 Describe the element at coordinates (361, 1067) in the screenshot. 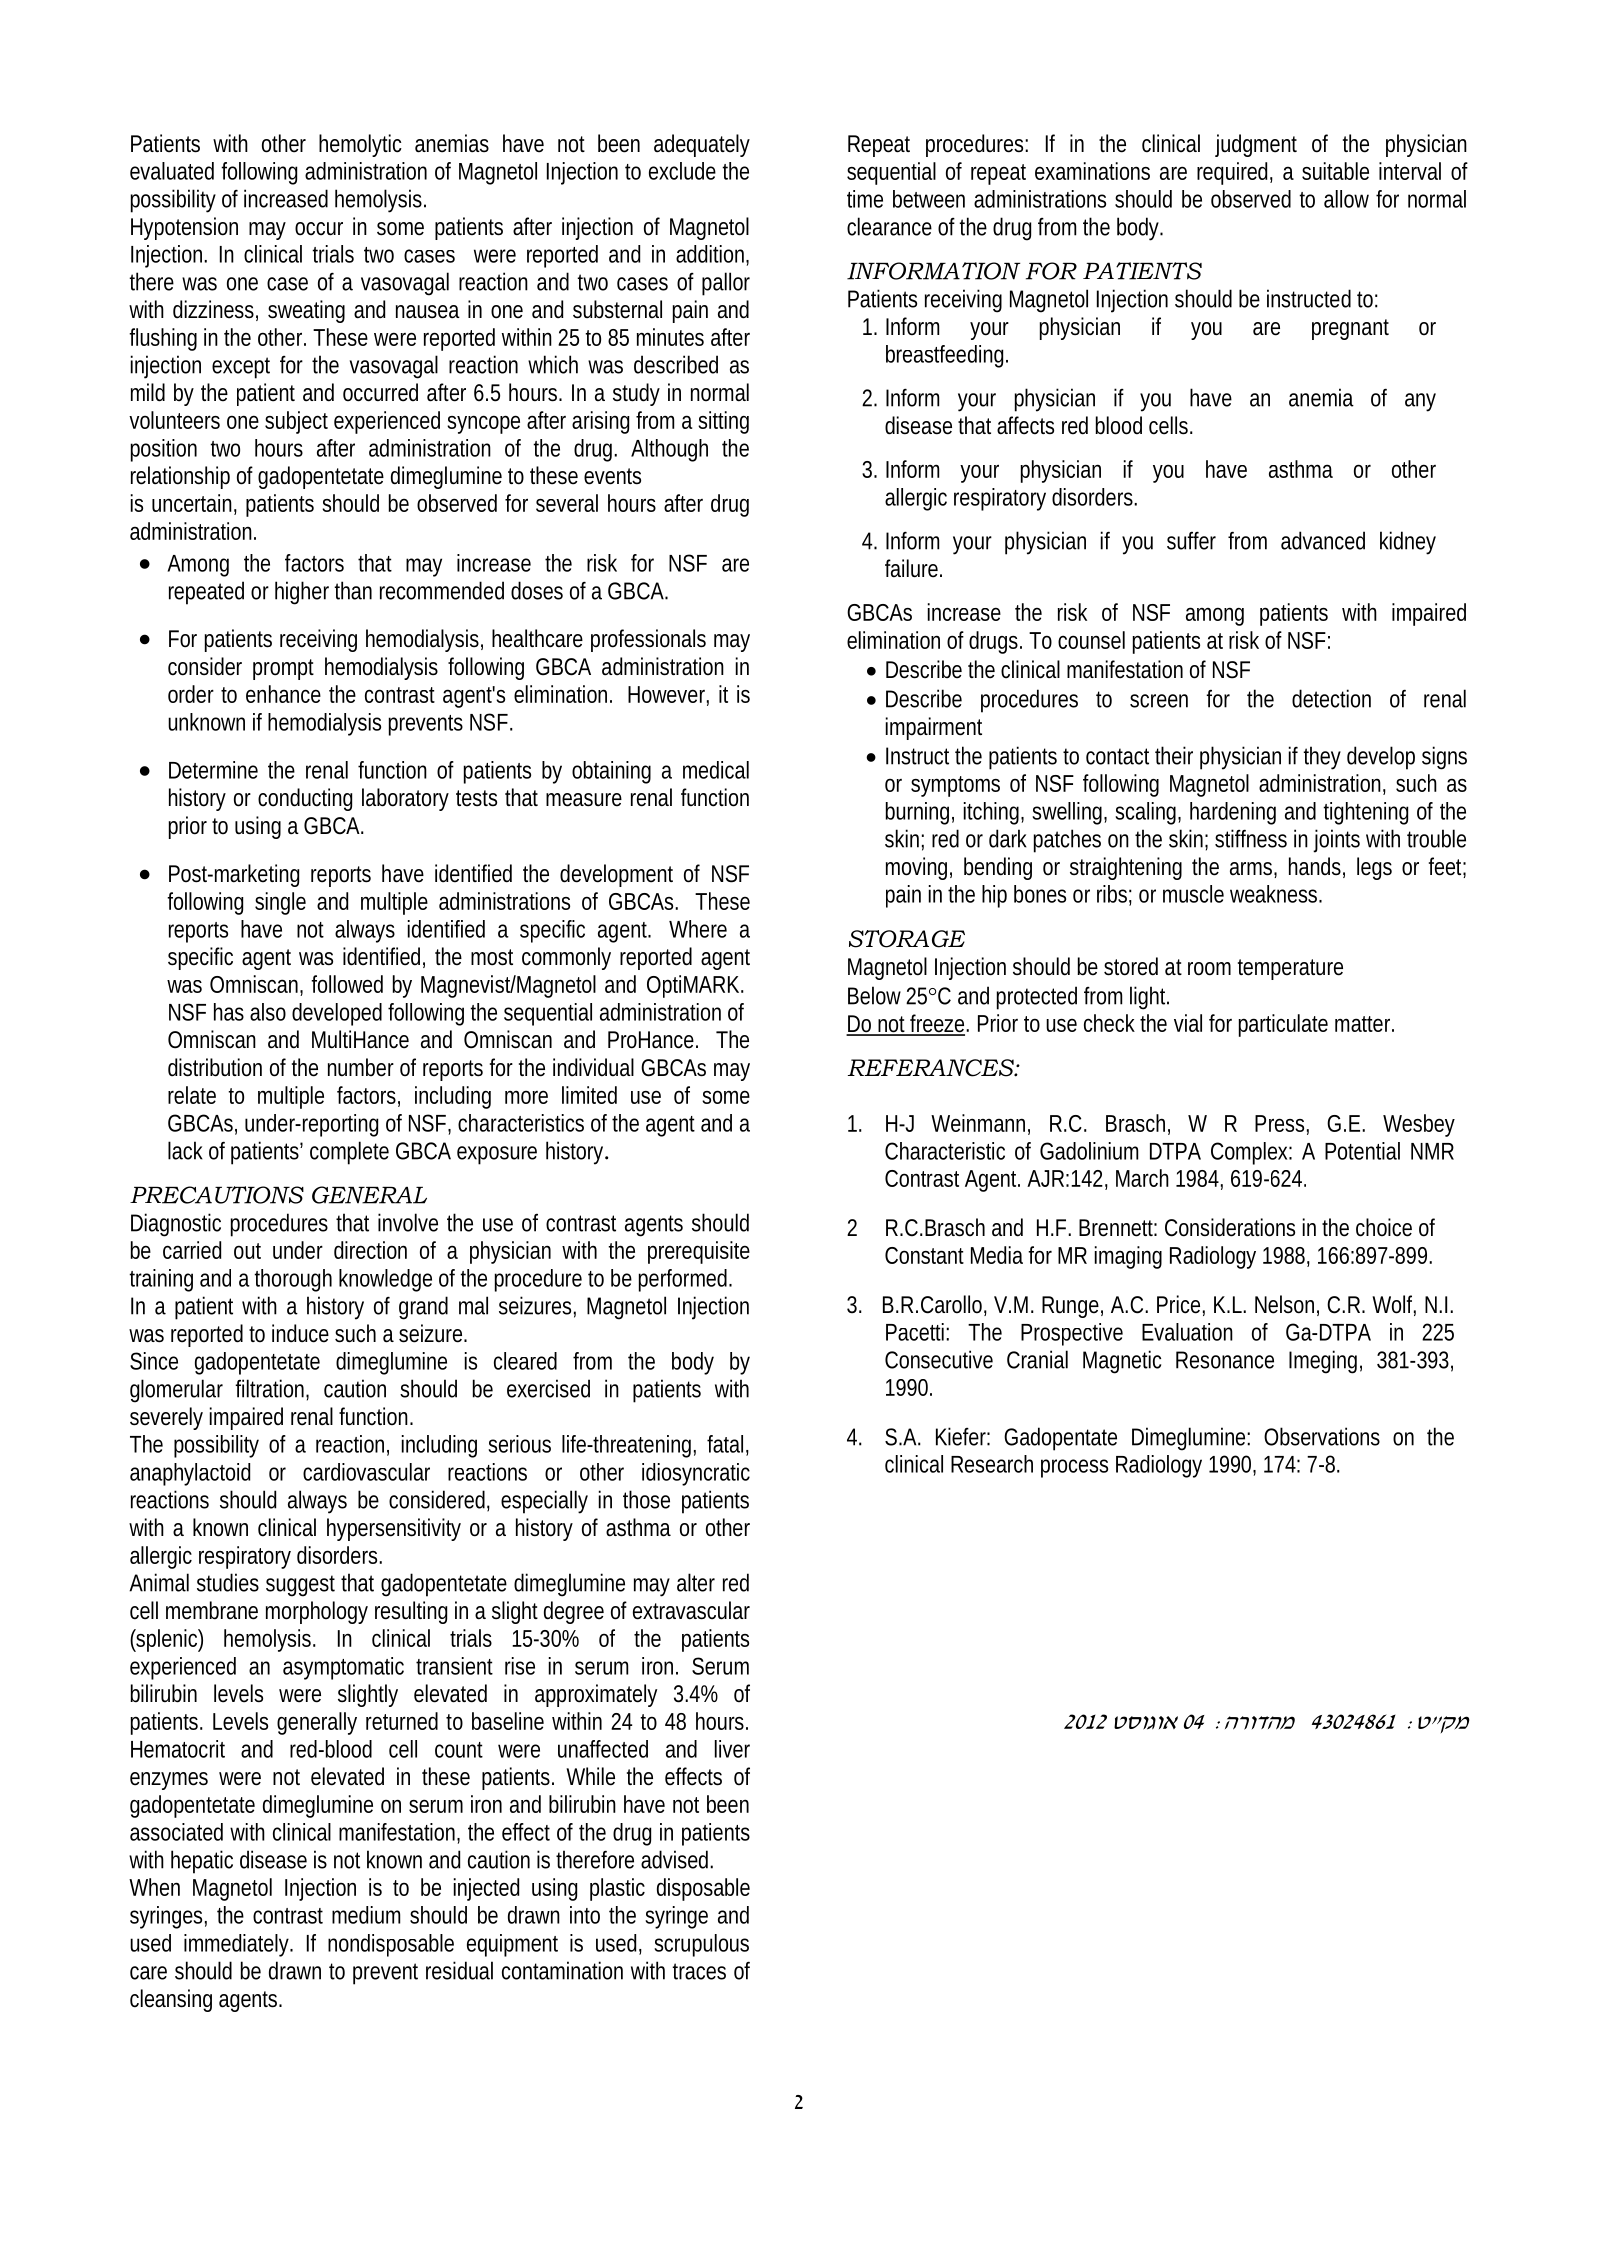

I see `number` at that location.
